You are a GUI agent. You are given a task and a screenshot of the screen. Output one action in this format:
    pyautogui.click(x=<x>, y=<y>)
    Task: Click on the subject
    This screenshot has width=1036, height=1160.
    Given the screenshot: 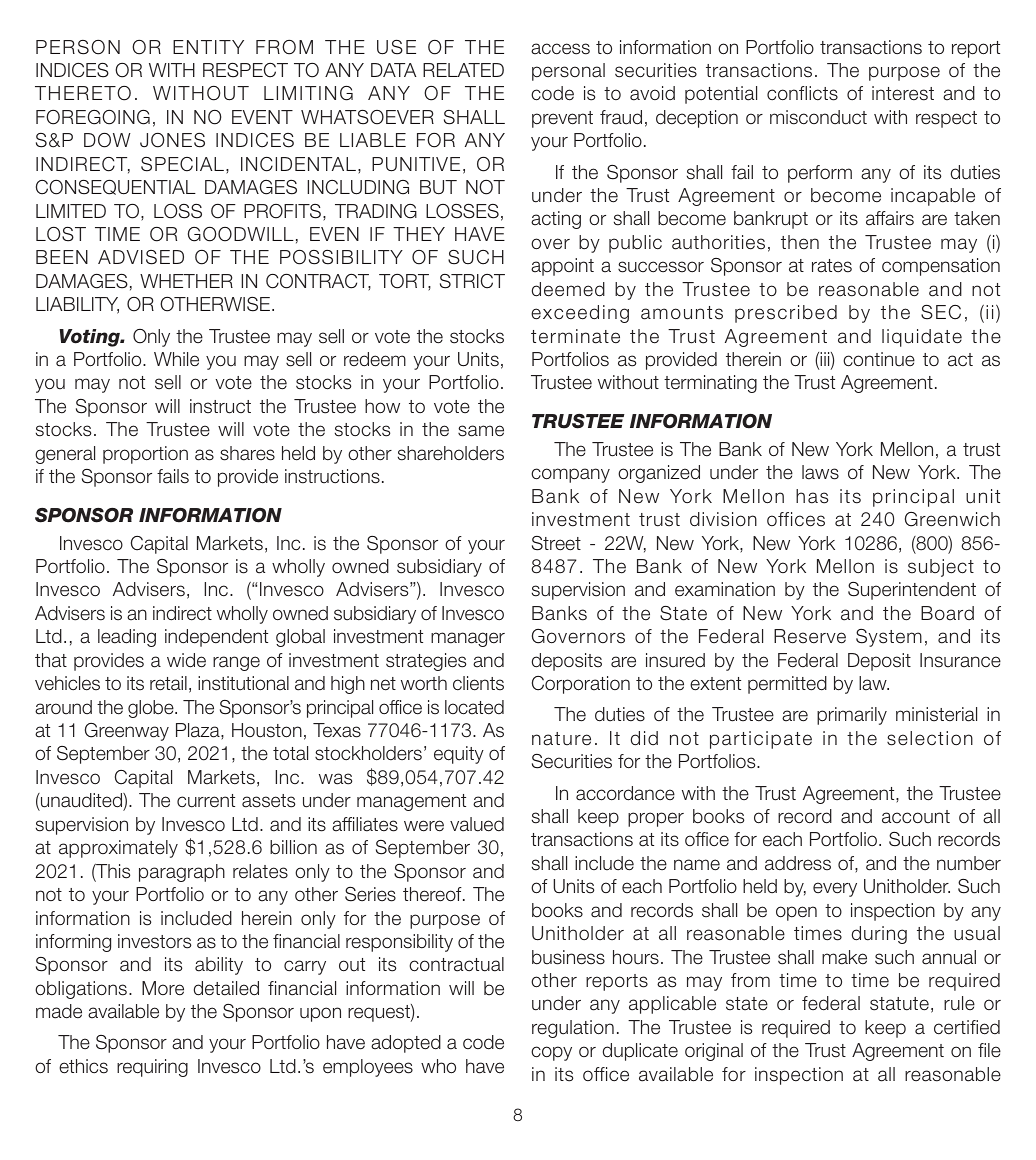 What is the action you would take?
    pyautogui.click(x=941, y=568)
